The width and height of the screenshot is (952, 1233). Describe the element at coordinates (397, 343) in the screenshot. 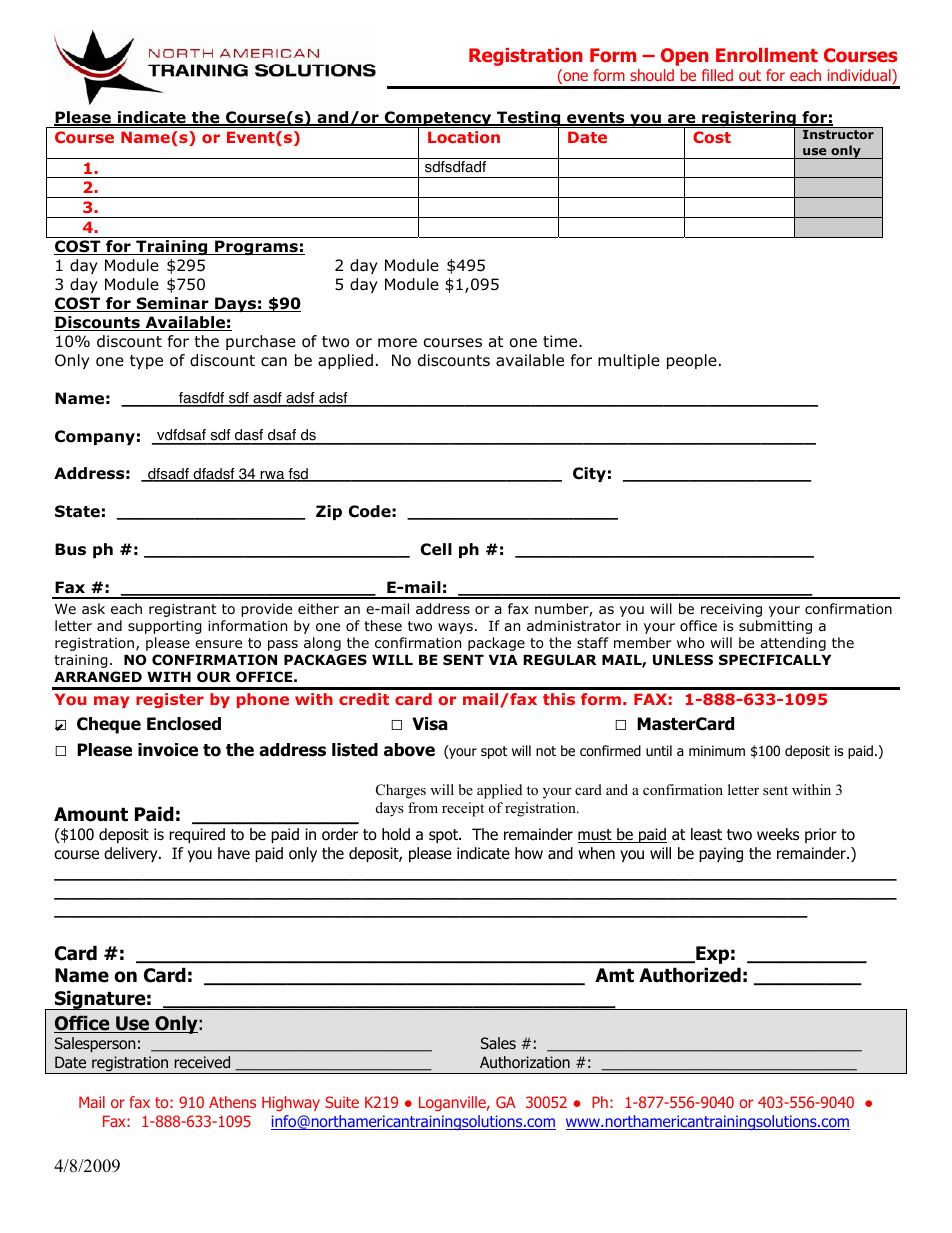

I see `more` at that location.
